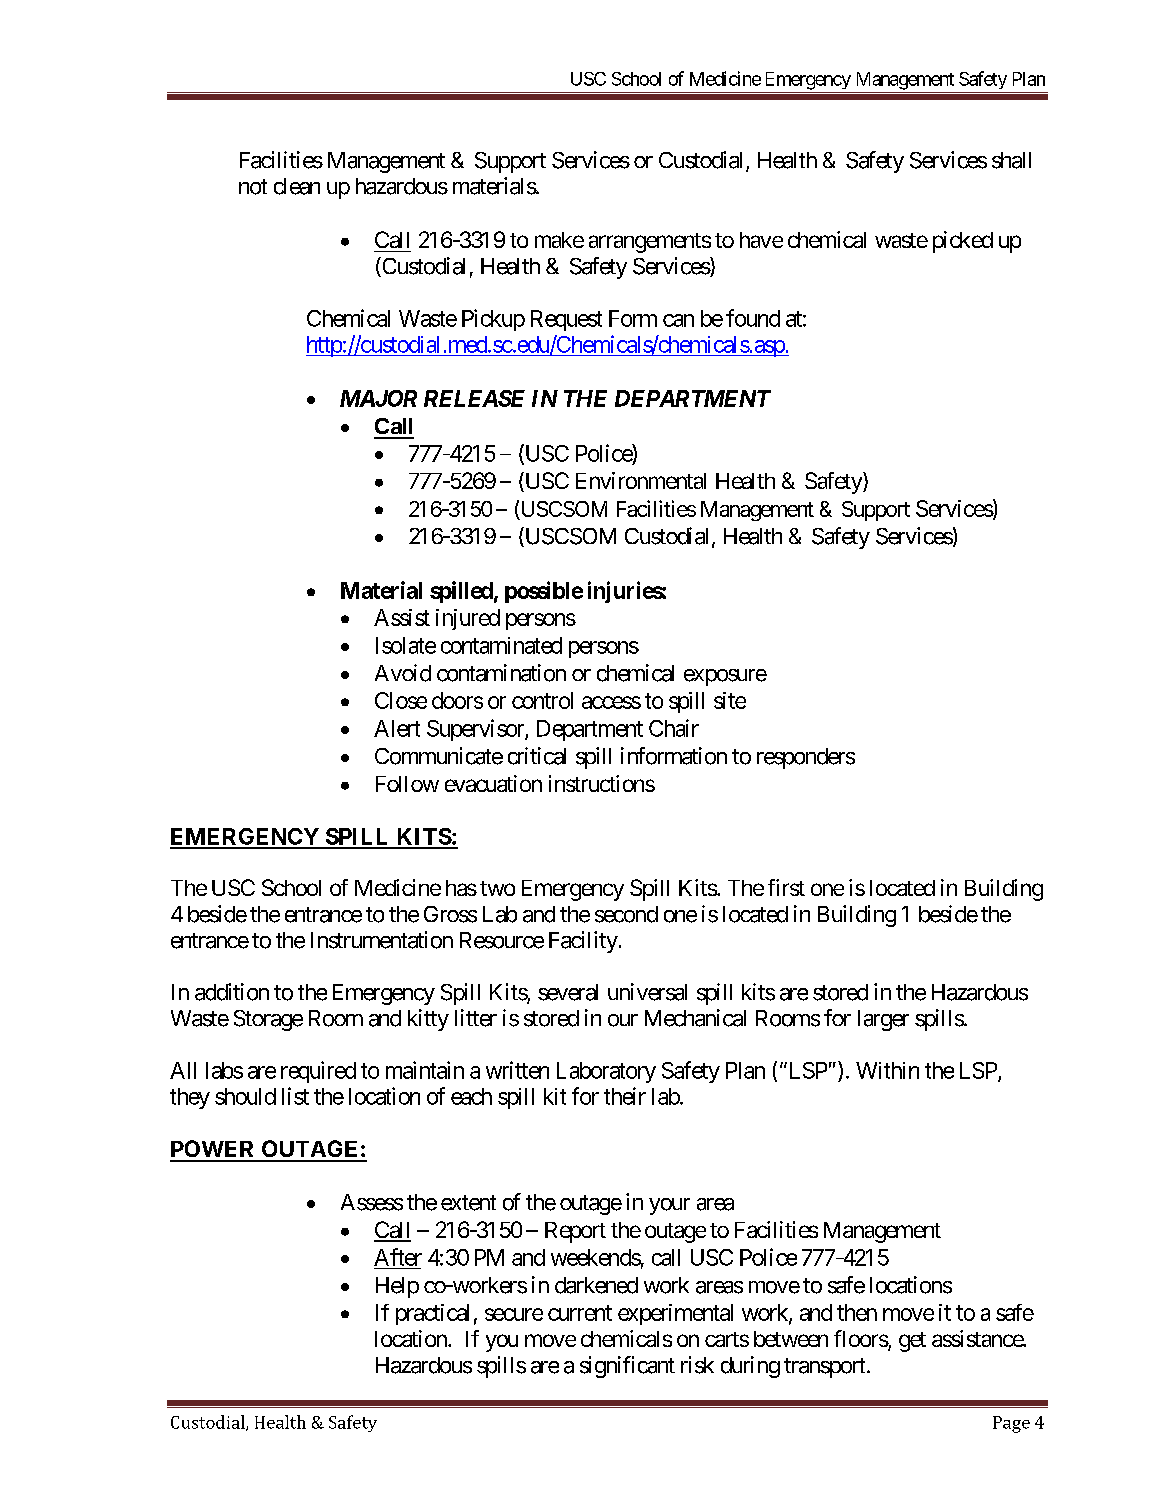  What do you see at coordinates (295, 1096) in the page?
I see `list` at bounding box center [295, 1096].
